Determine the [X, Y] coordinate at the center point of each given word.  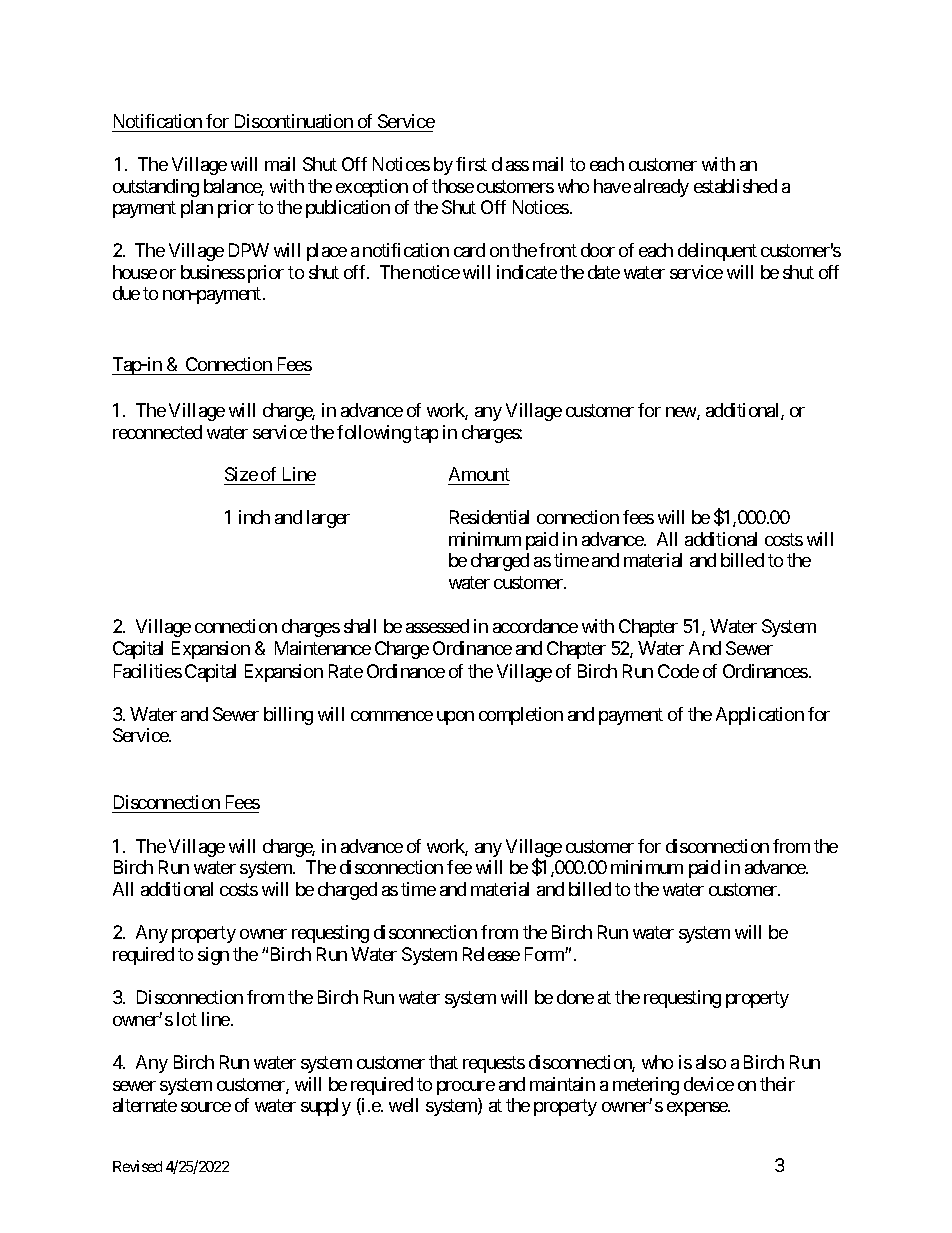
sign [213, 956]
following [374, 434]
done [575, 997]
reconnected [157, 432]
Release [491, 954]
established [735, 186]
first [471, 164]
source [206, 1107]
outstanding [156, 188]
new [682, 413]
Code [678, 671]
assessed [437, 626]
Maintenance [323, 648]
